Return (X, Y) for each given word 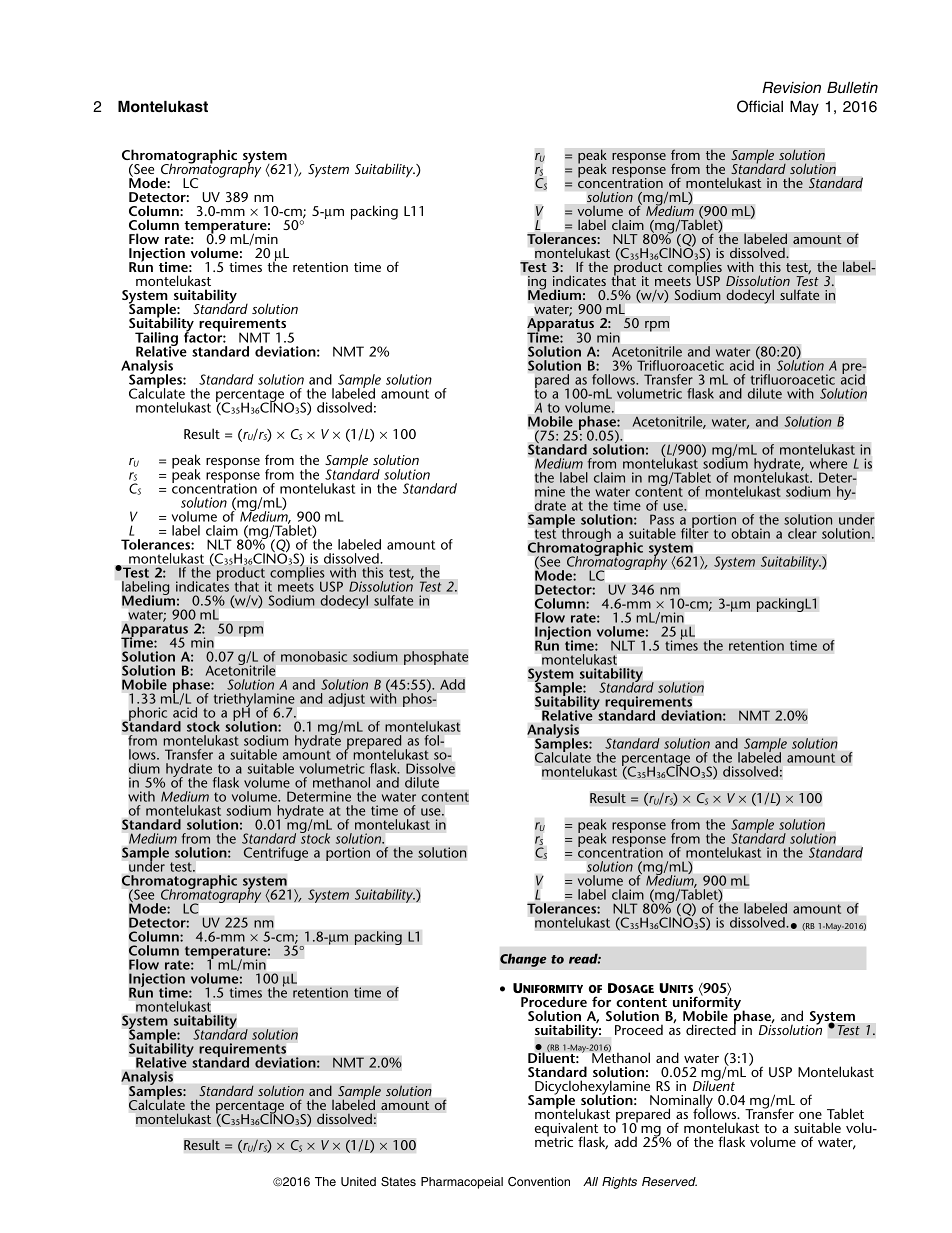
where (828, 463)
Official (760, 106)
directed (711, 1029)
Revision (791, 88)
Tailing (156, 340)
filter (695, 532)
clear (802, 533)
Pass (662, 519)
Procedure (554, 1001)
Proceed (639, 1029)
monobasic (314, 656)
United (358, 1182)
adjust (346, 700)
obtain (750, 533)
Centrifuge (275, 854)
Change (523, 960)
